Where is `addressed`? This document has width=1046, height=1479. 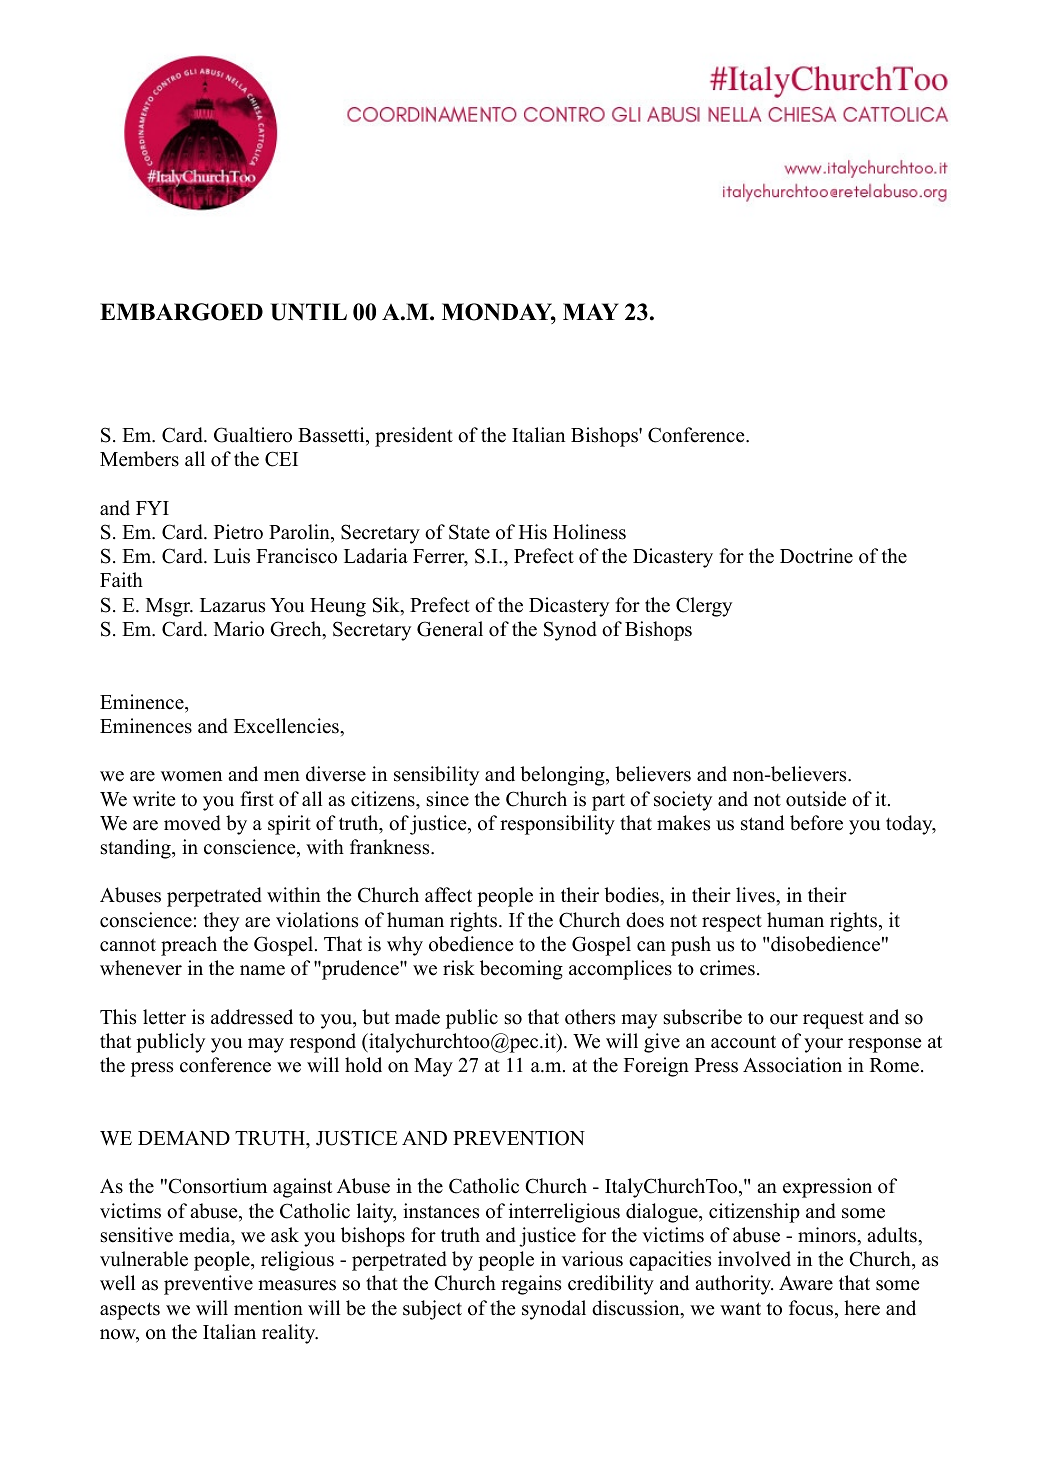
addressed is located at coordinates (252, 1017).
